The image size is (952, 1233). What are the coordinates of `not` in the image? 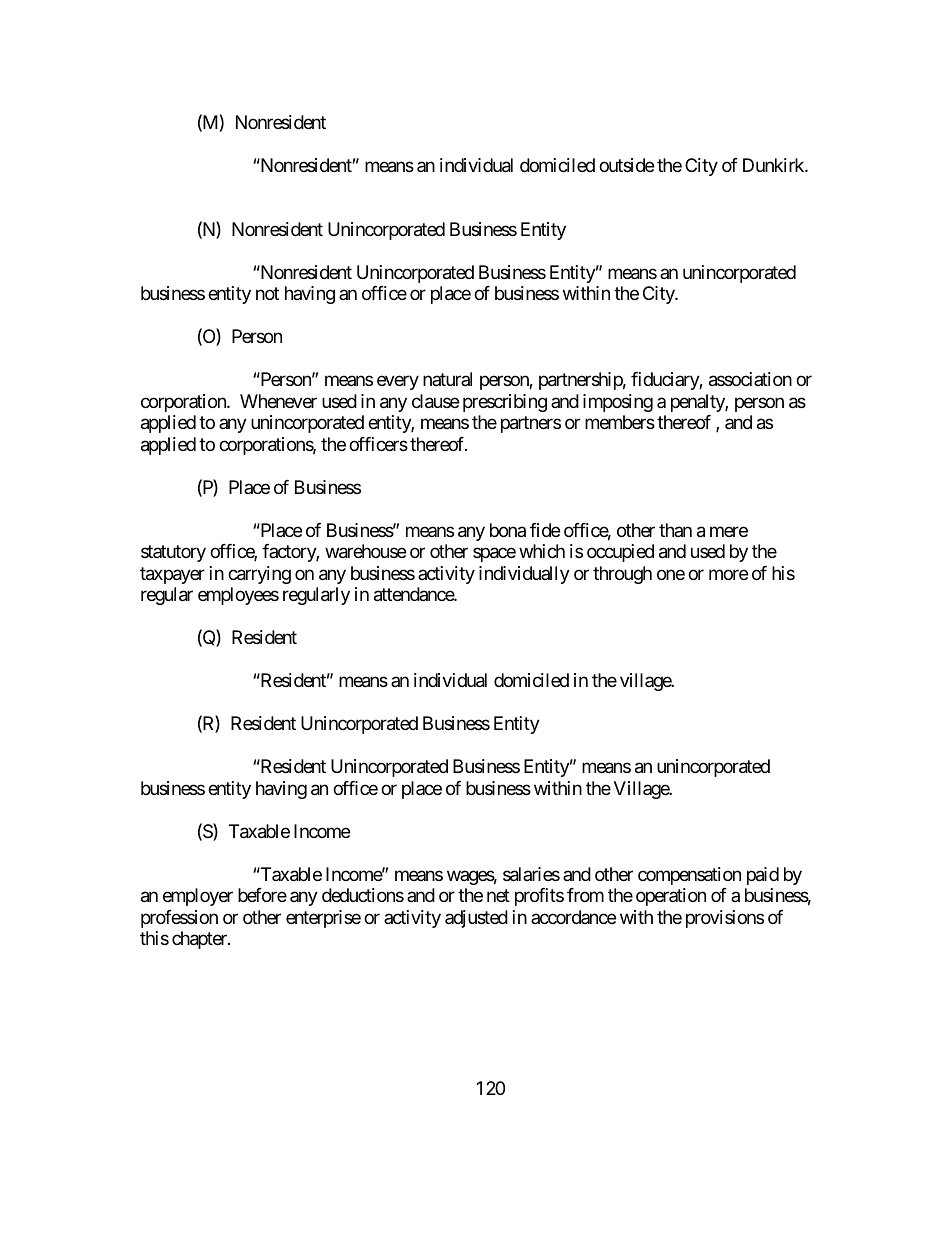 It's located at (267, 294).
